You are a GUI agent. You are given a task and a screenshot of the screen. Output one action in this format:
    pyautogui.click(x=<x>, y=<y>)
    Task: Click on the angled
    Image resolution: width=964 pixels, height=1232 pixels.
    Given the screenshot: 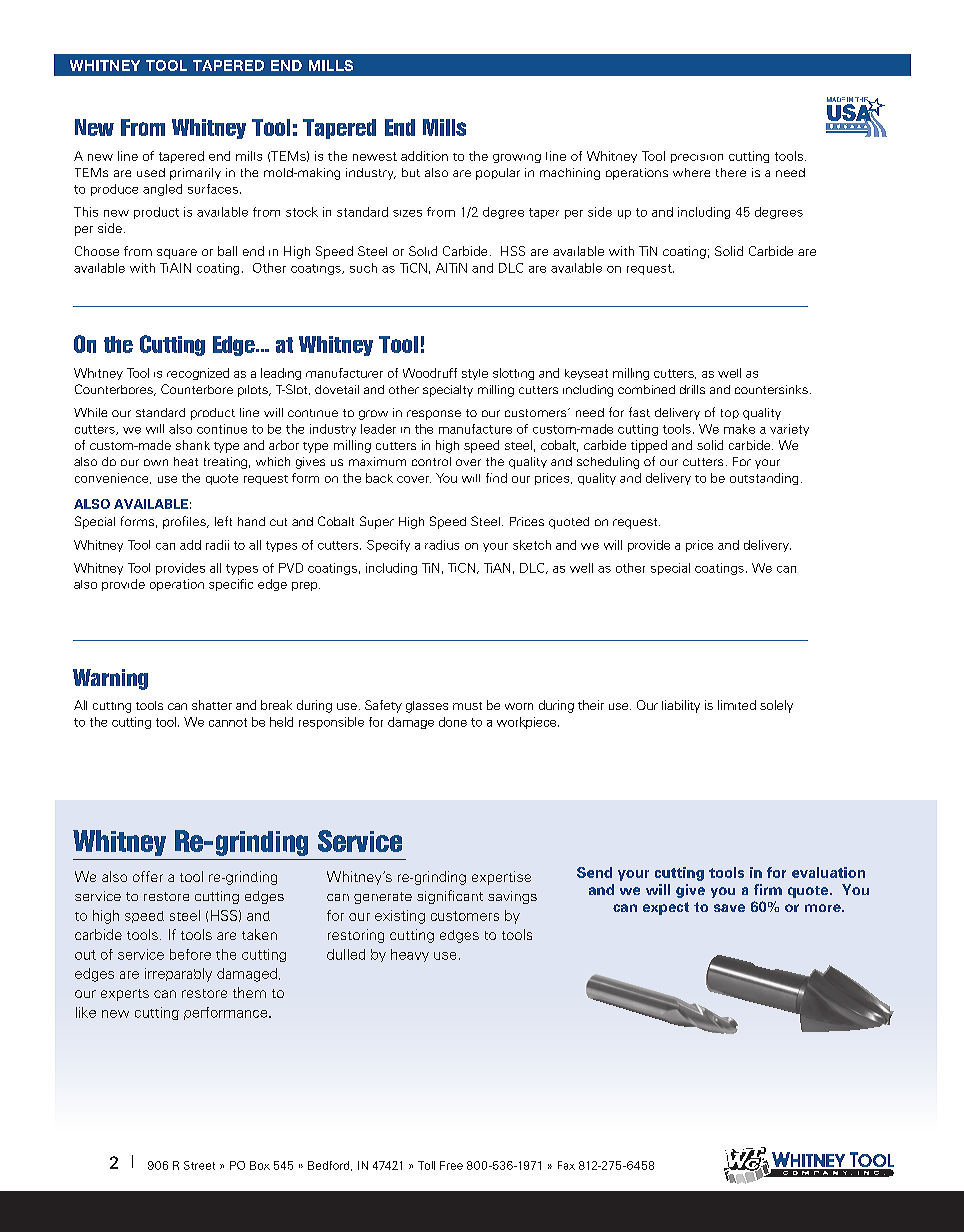 What is the action you would take?
    pyautogui.click(x=162, y=190)
